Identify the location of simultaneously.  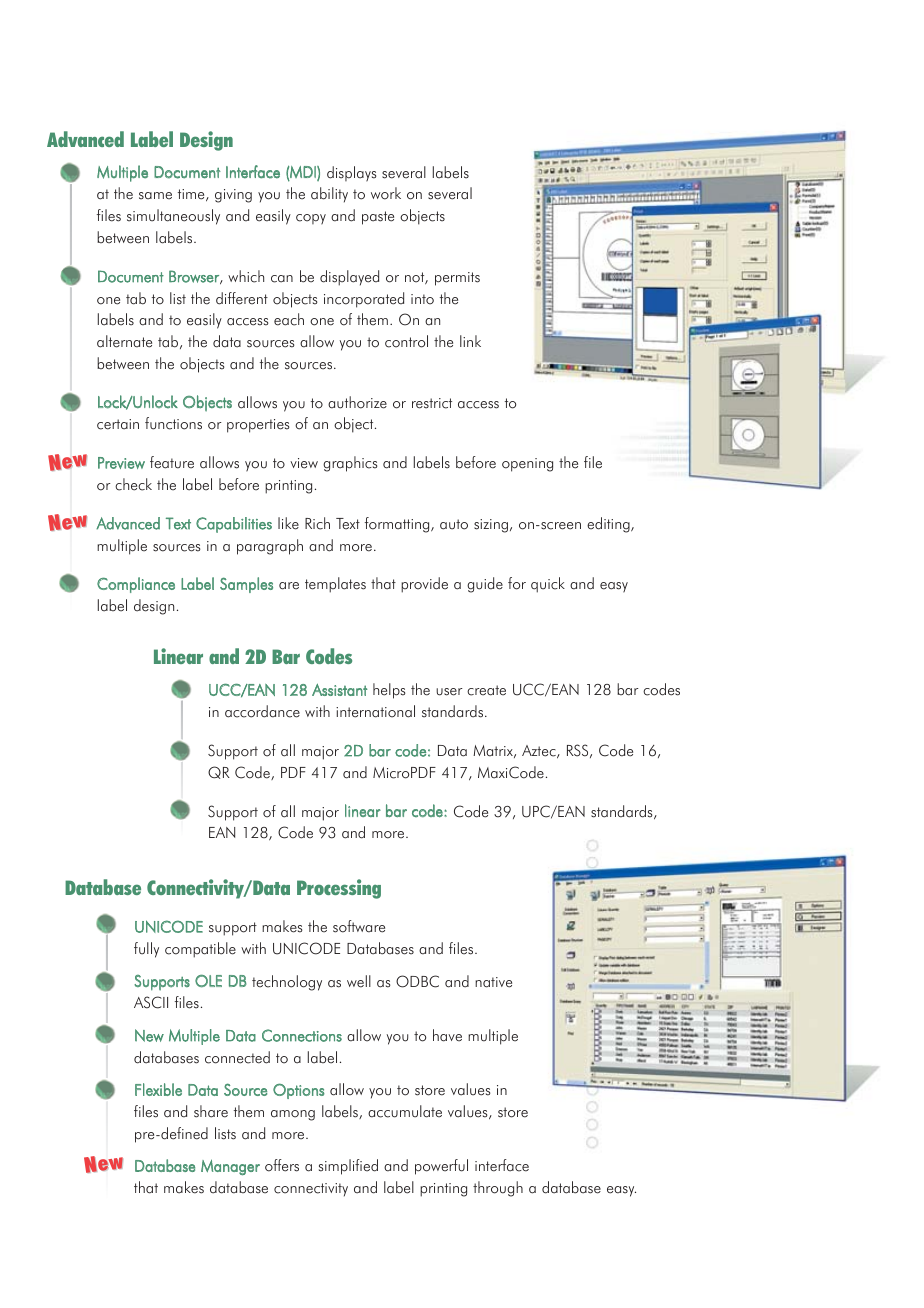
(173, 217).
